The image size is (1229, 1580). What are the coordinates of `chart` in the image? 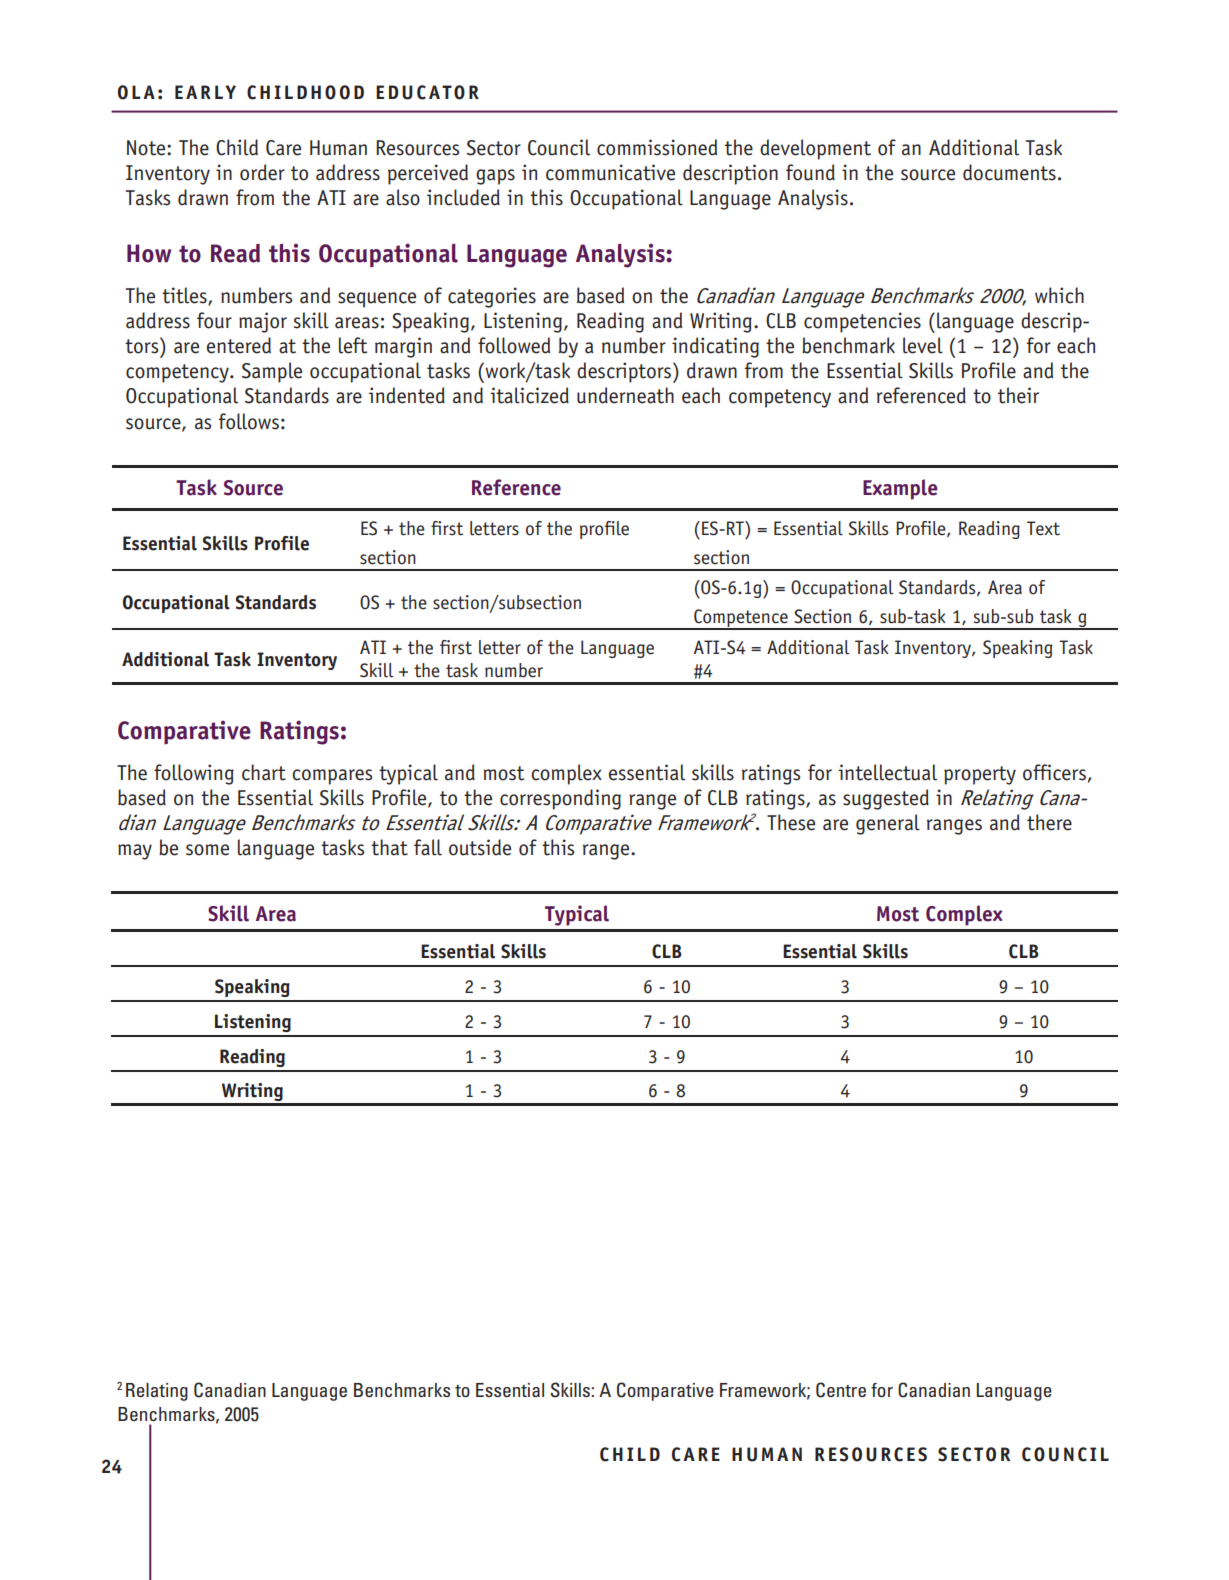 It's located at (264, 772).
